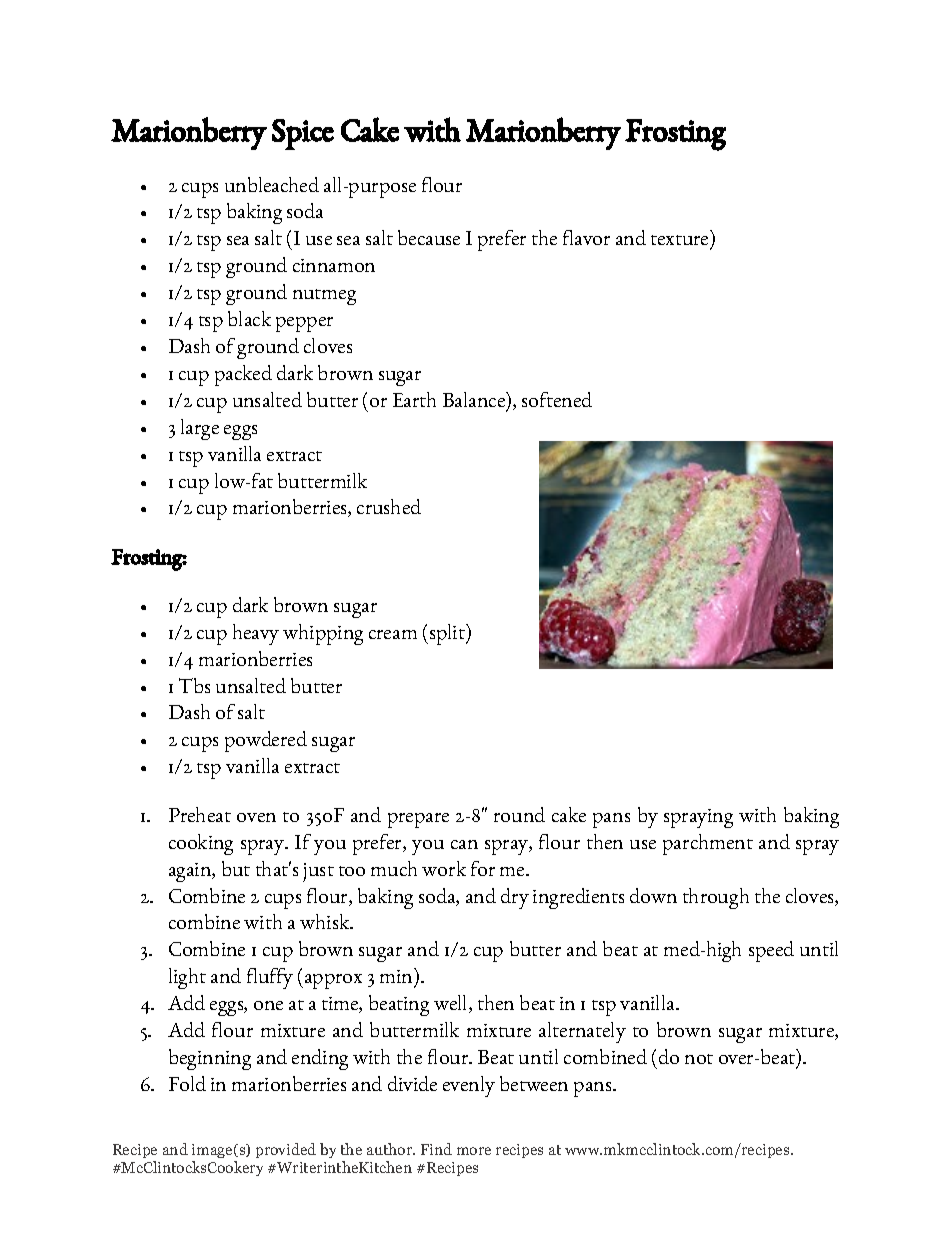 The image size is (952, 1233). What do you see at coordinates (681, 242) in the page?
I see `texture` at bounding box center [681, 242].
